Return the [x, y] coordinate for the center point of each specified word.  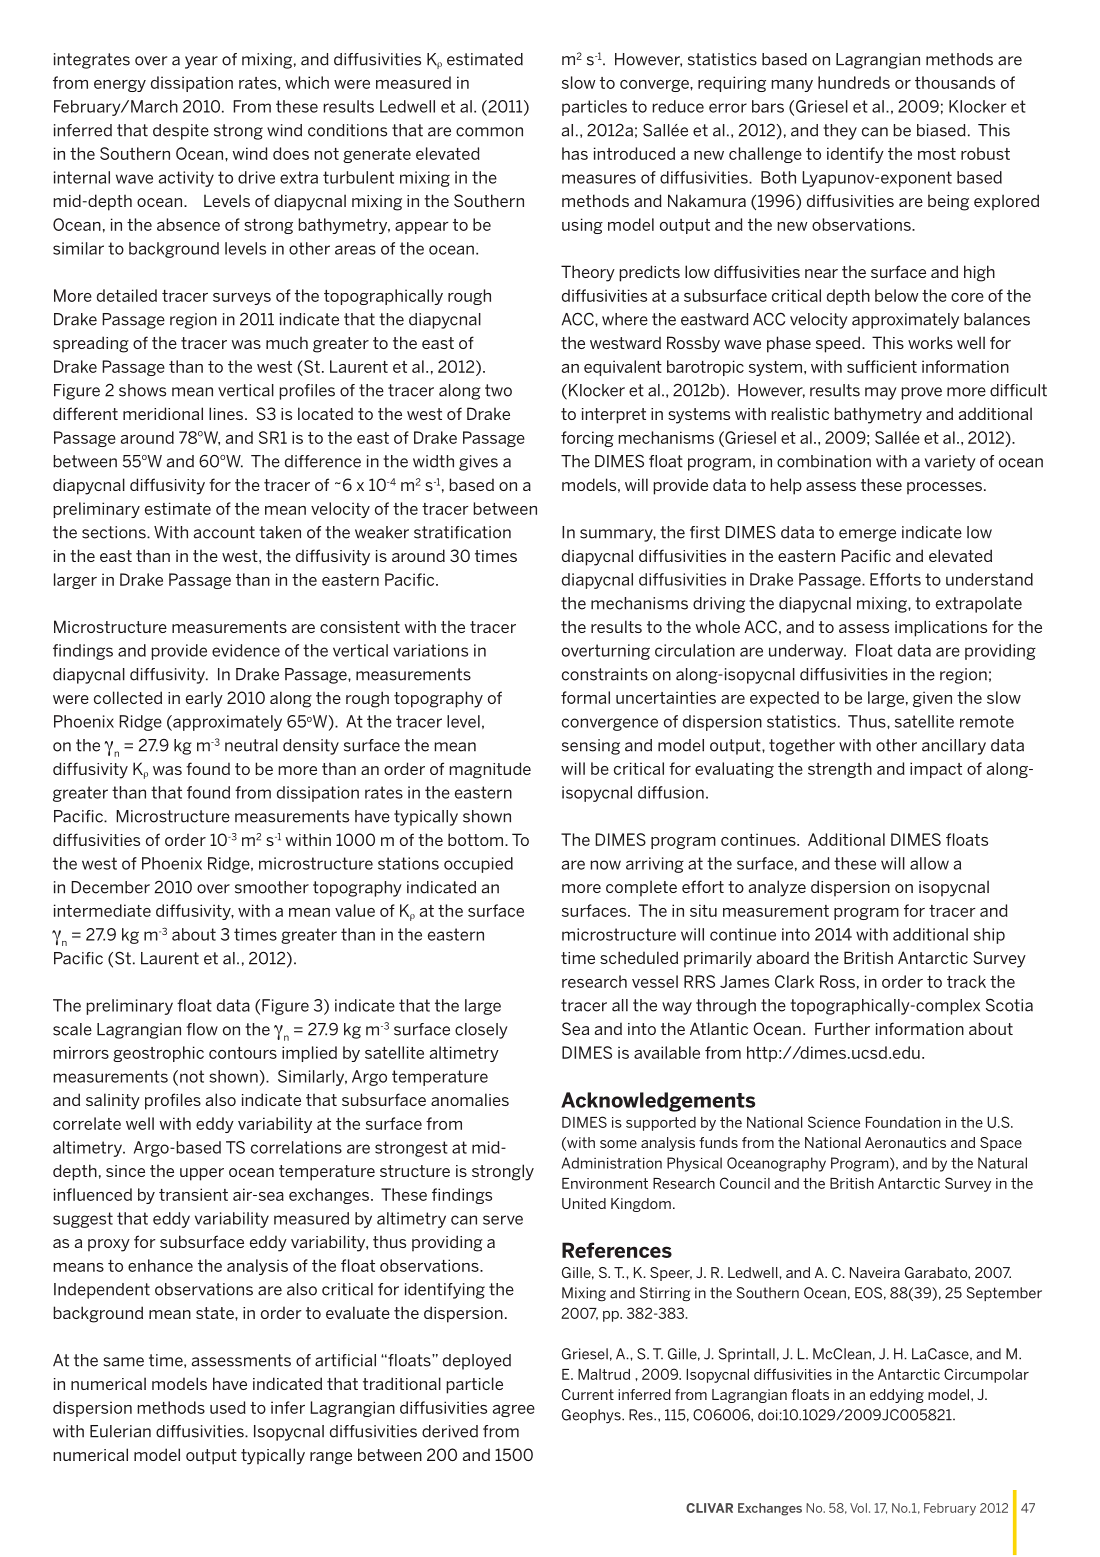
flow [202, 1029]
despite [181, 132]
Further [842, 1028]
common [489, 132]
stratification [462, 532]
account [224, 532]
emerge [867, 535]
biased [941, 130]
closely [481, 1031]
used [228, 1407]
